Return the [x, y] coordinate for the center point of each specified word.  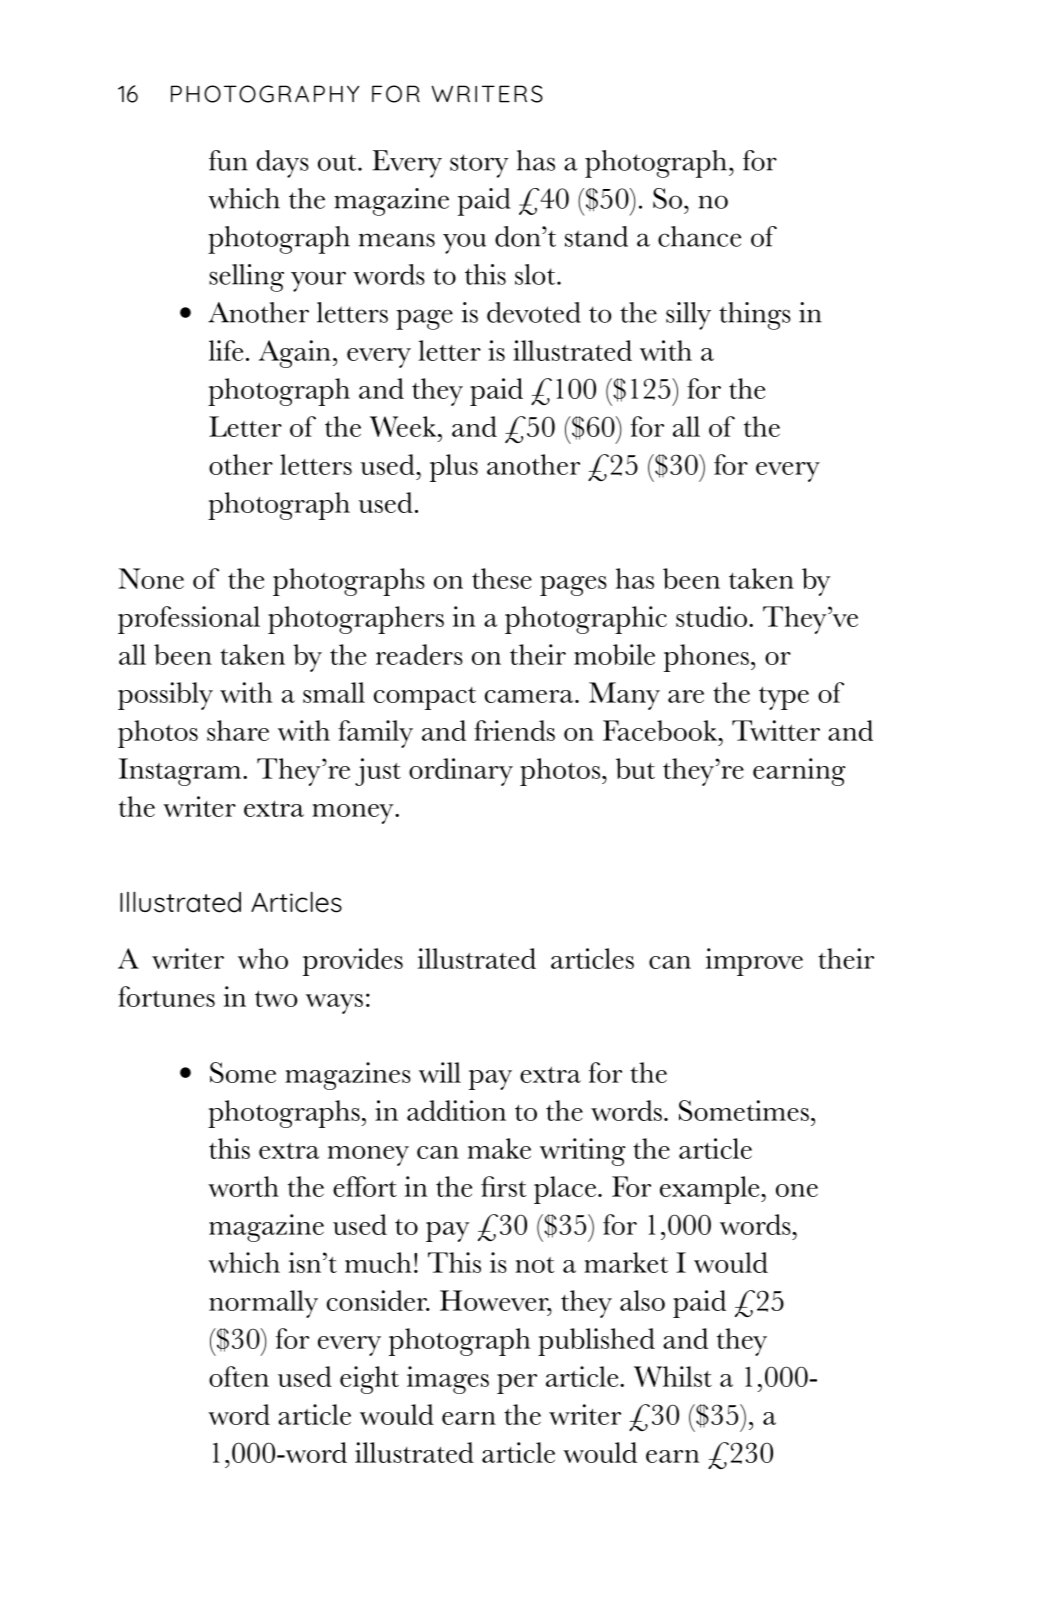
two [276, 999]
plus [454, 468]
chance [699, 236]
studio [711, 616]
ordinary [461, 772]
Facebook [661, 730]
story [479, 166]
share [238, 730]
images [448, 1380]
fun [228, 160]
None [151, 578]
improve [754, 962]
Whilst [673, 1376]
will [440, 1072]
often [239, 1376]
